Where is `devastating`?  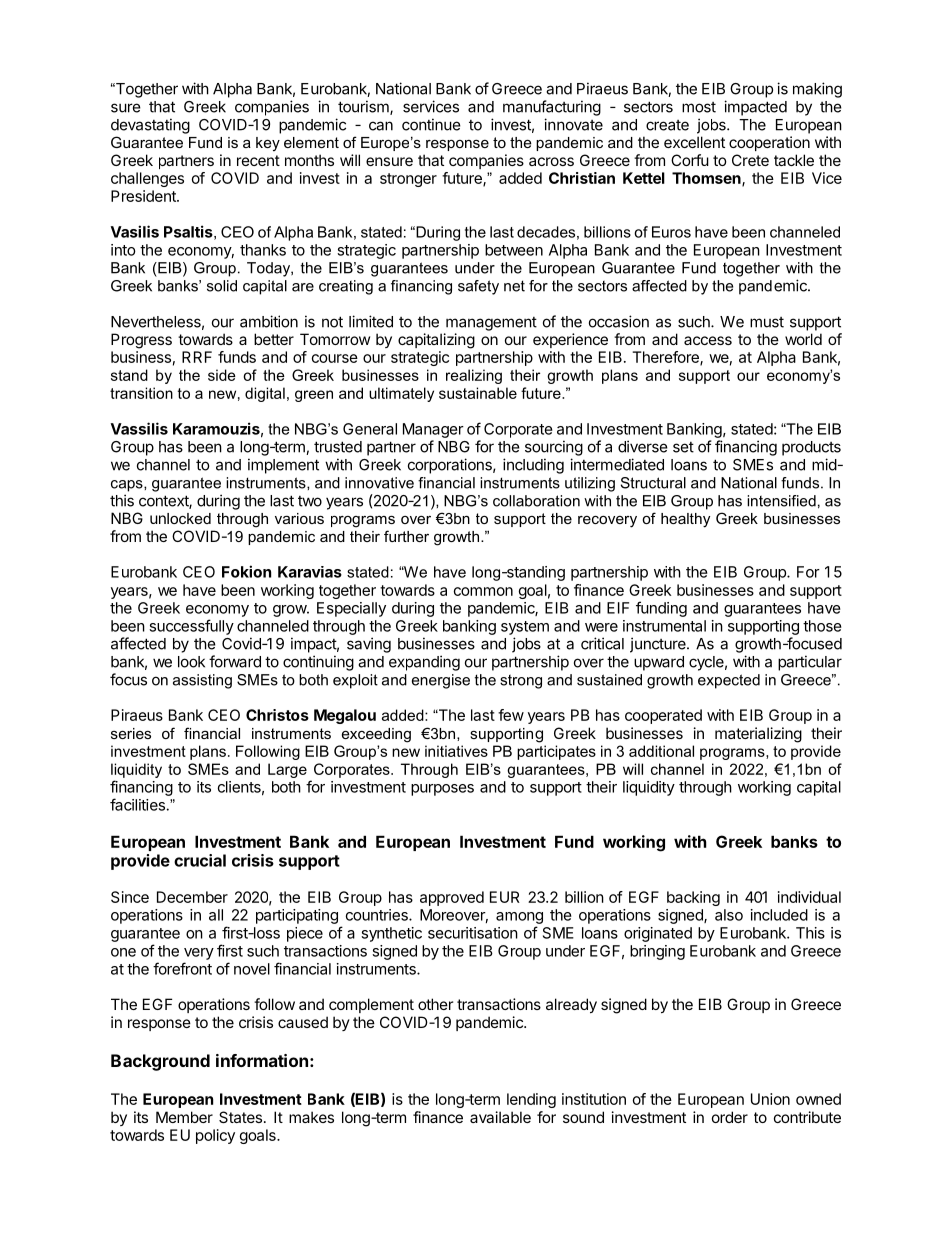
devastating is located at coordinates (150, 126).
